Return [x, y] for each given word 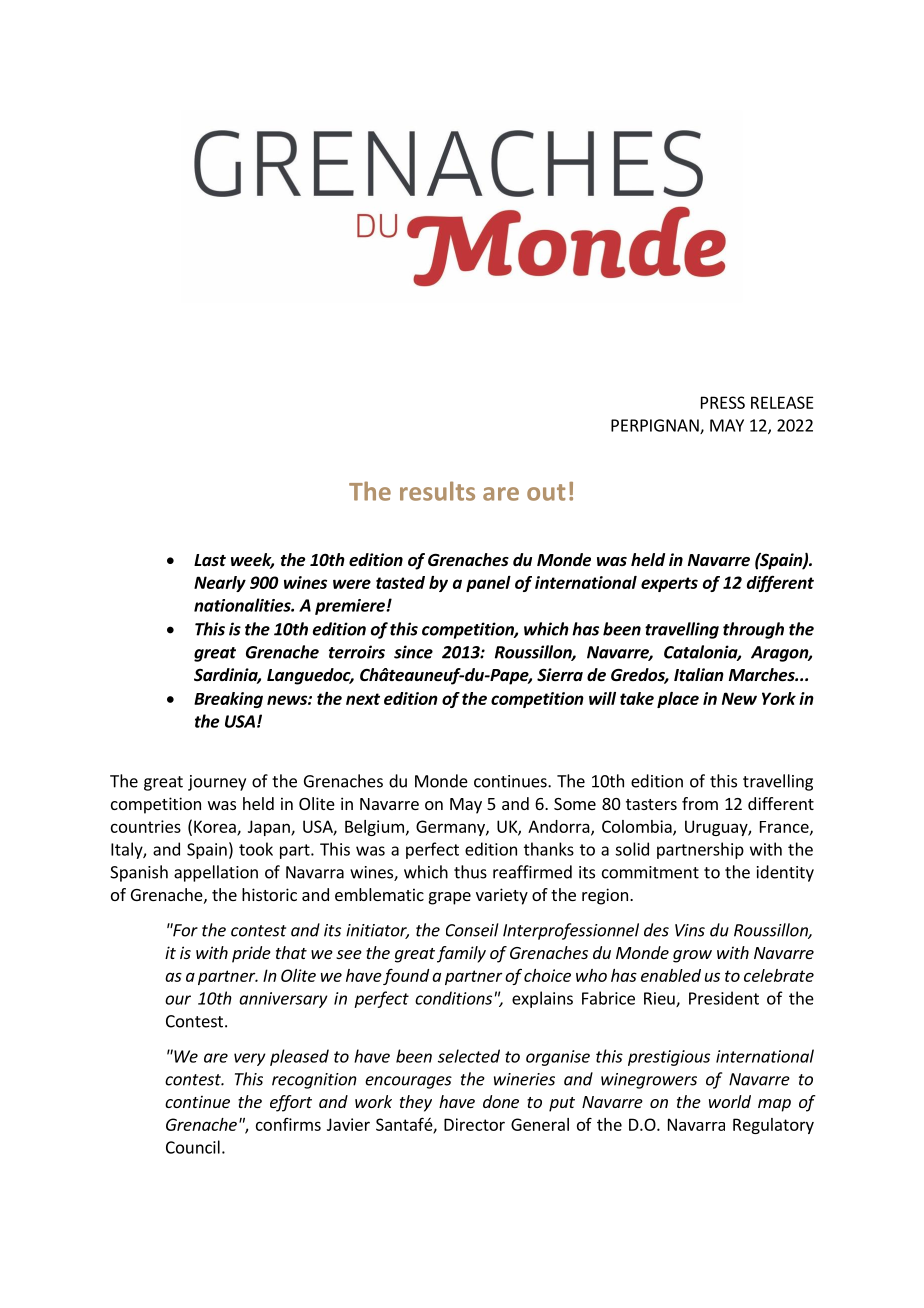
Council [193, 1147]
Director [474, 1124]
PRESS [723, 402]
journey [217, 783]
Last [210, 560]
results [437, 491]
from [700, 803]
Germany [451, 828]
